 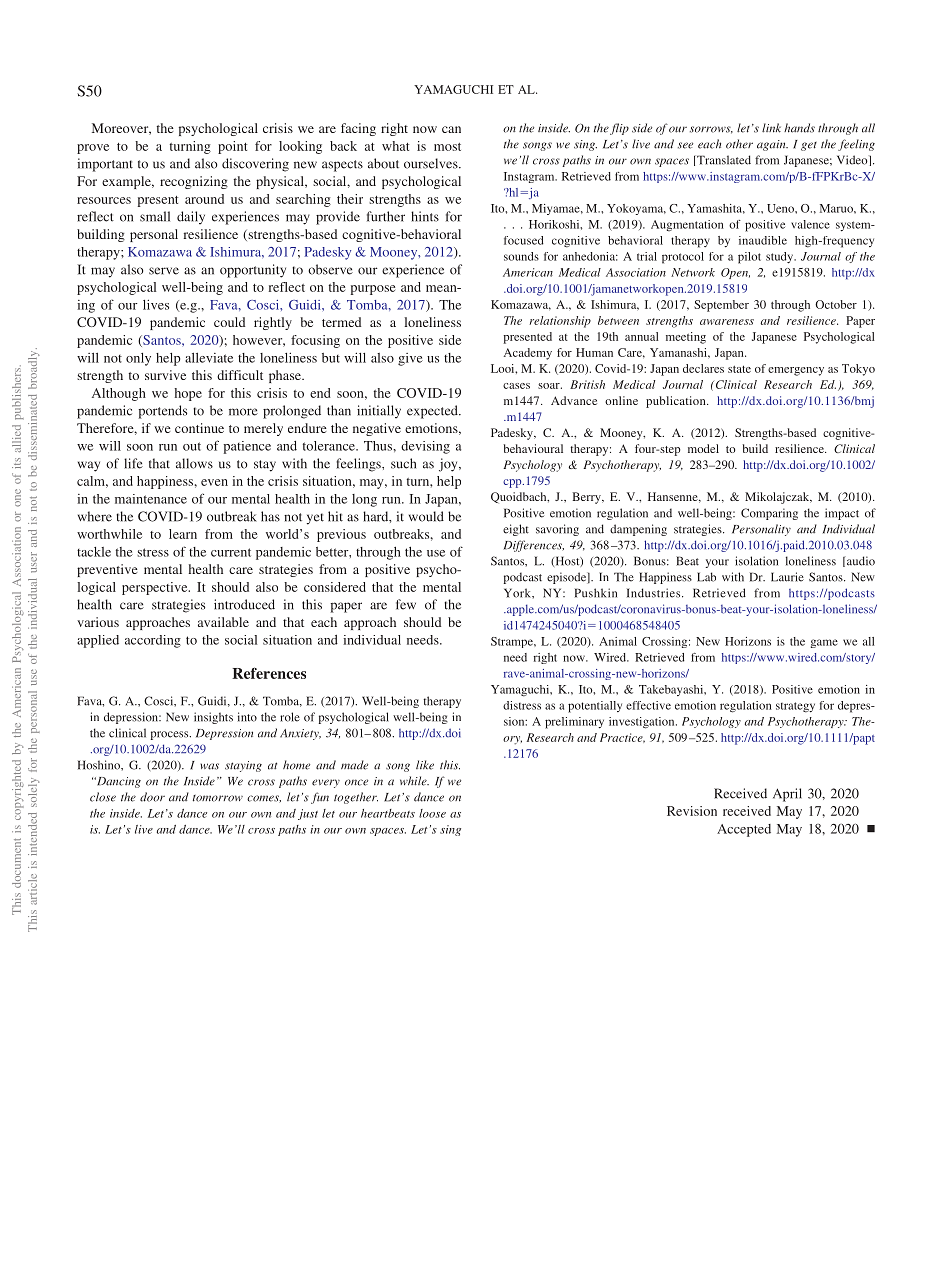 I want to click on opportunity, so click(x=253, y=271).
